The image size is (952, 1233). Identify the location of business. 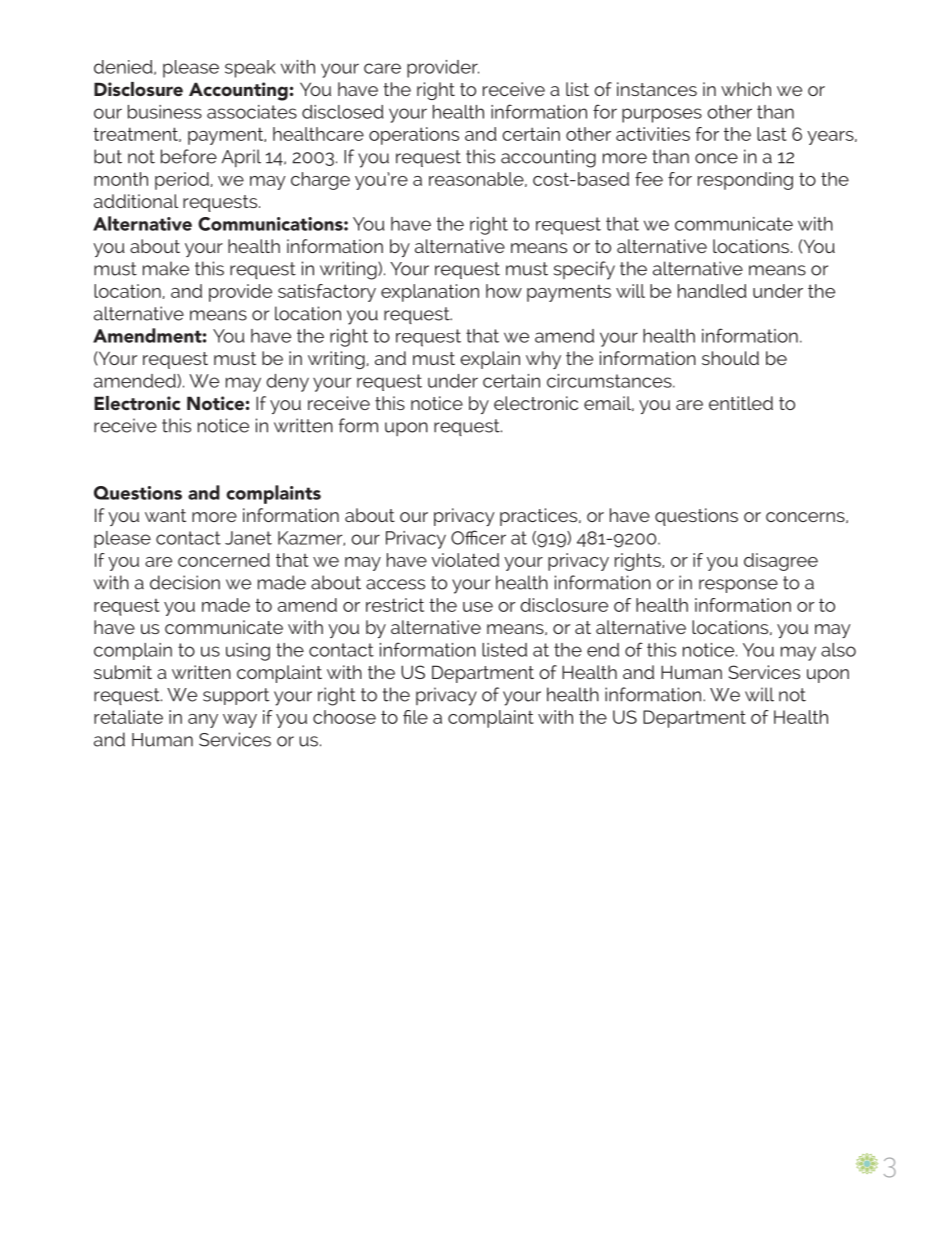
(165, 112).
